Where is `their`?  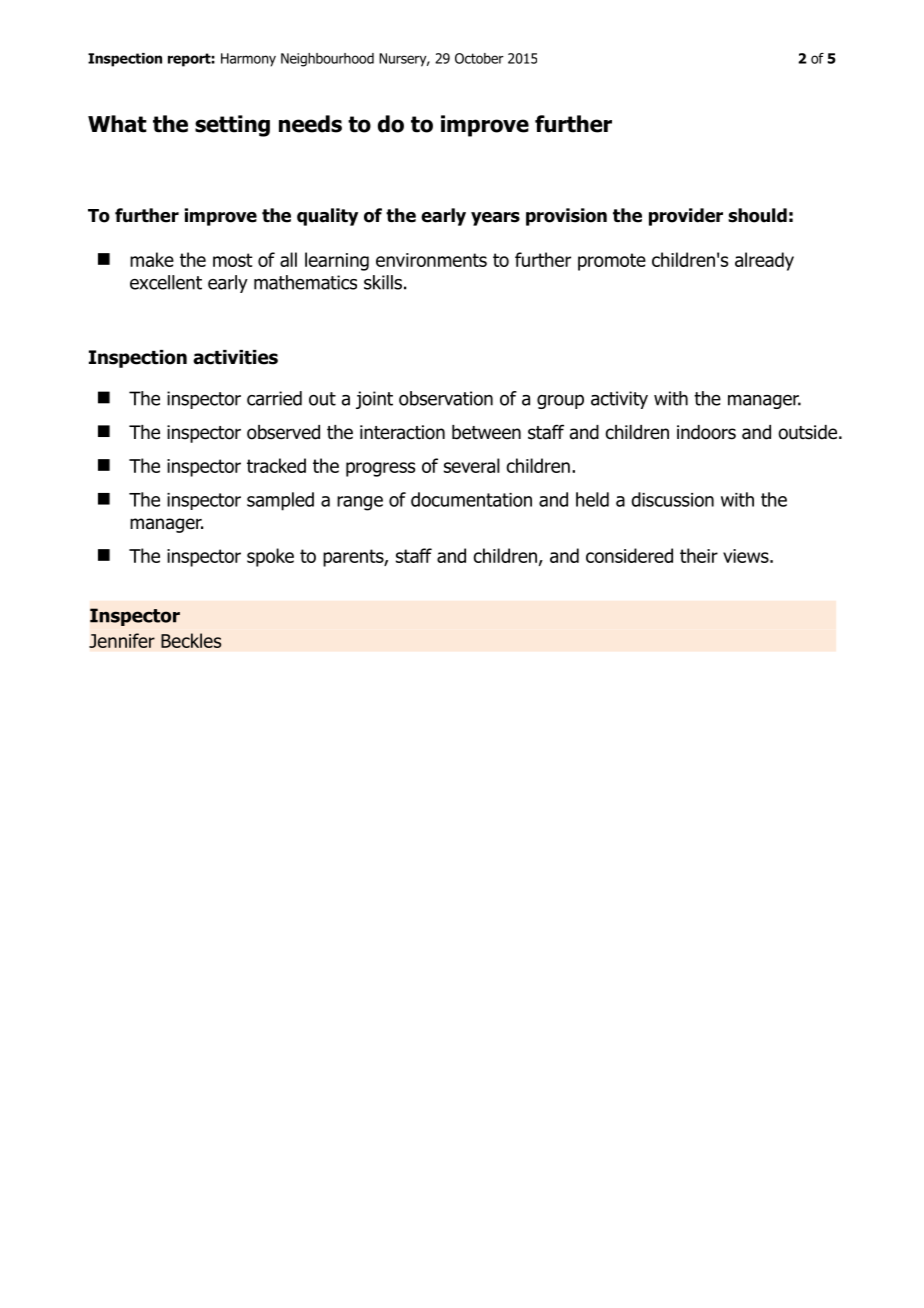 their is located at coordinates (699, 555).
